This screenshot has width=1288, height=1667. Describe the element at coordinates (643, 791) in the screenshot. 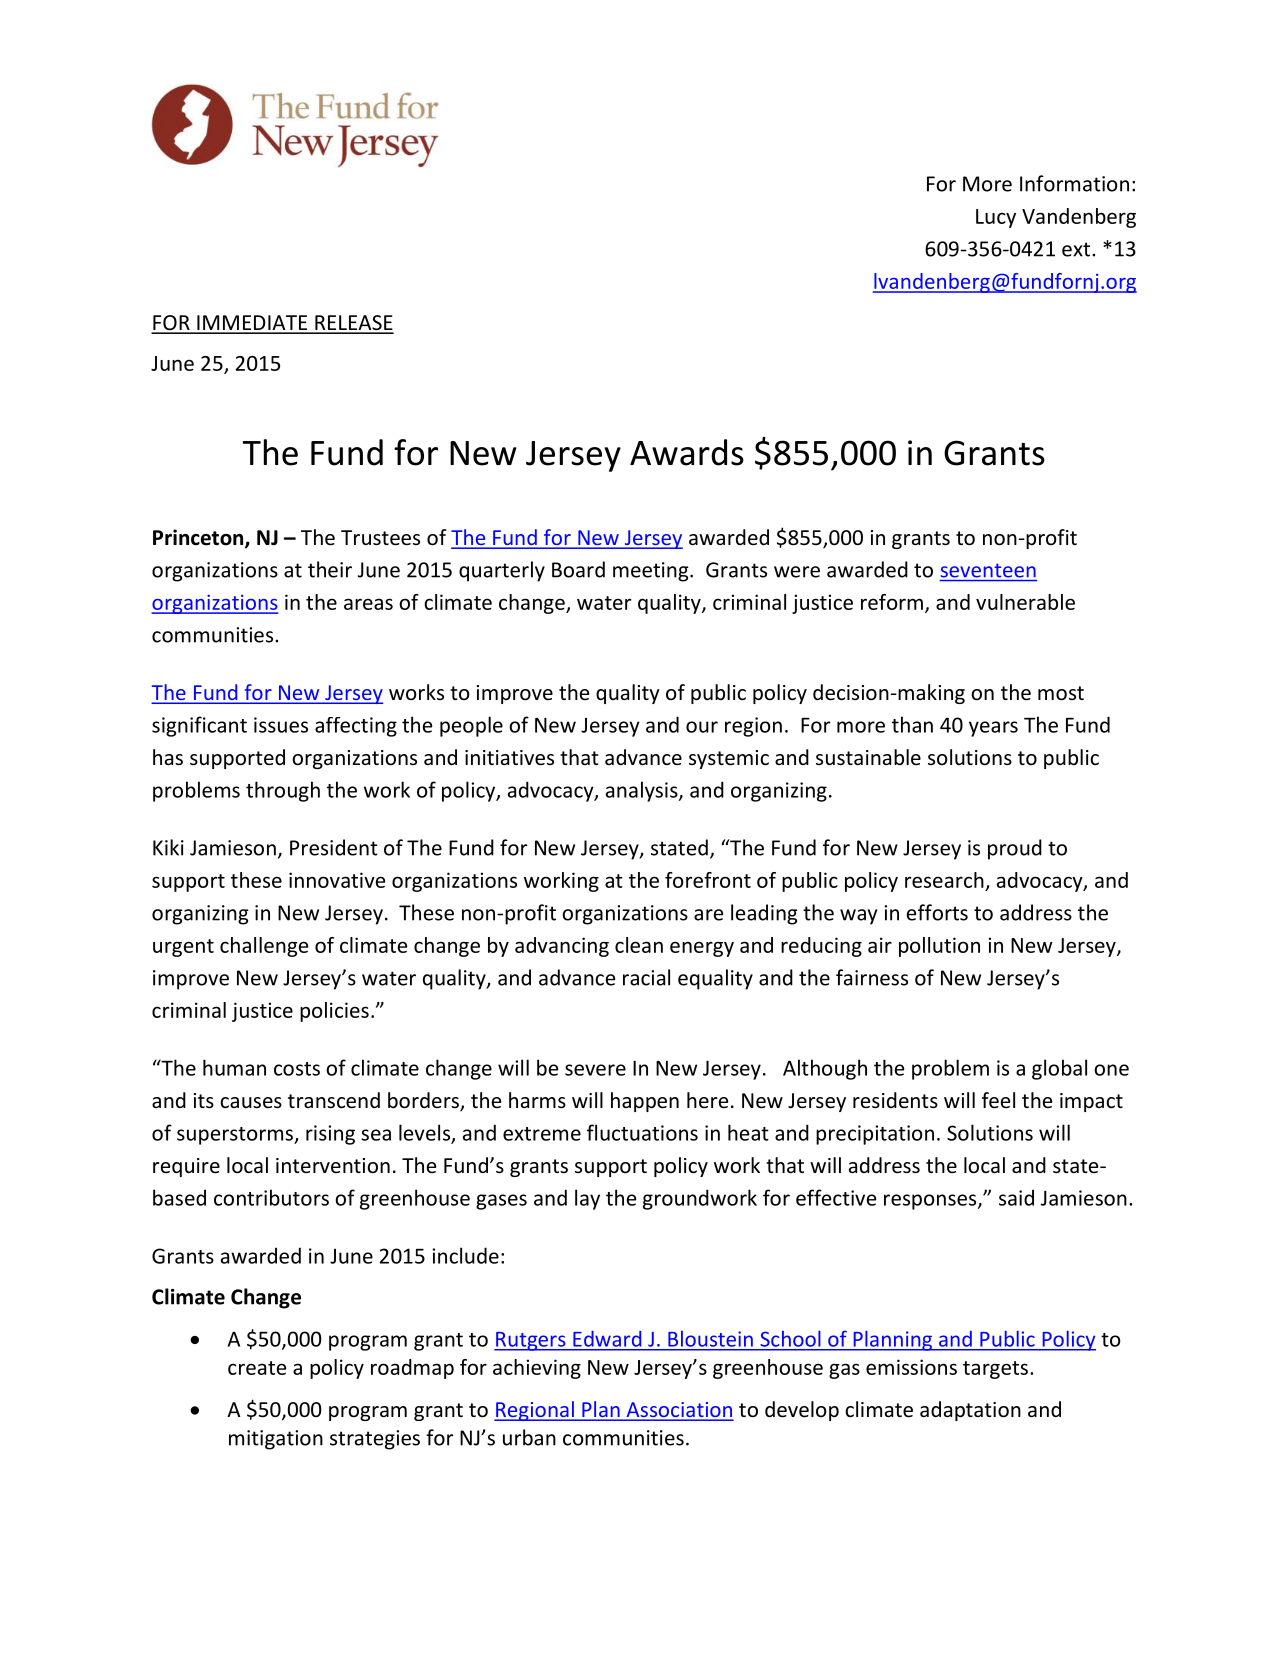

I see `analysis` at that location.
